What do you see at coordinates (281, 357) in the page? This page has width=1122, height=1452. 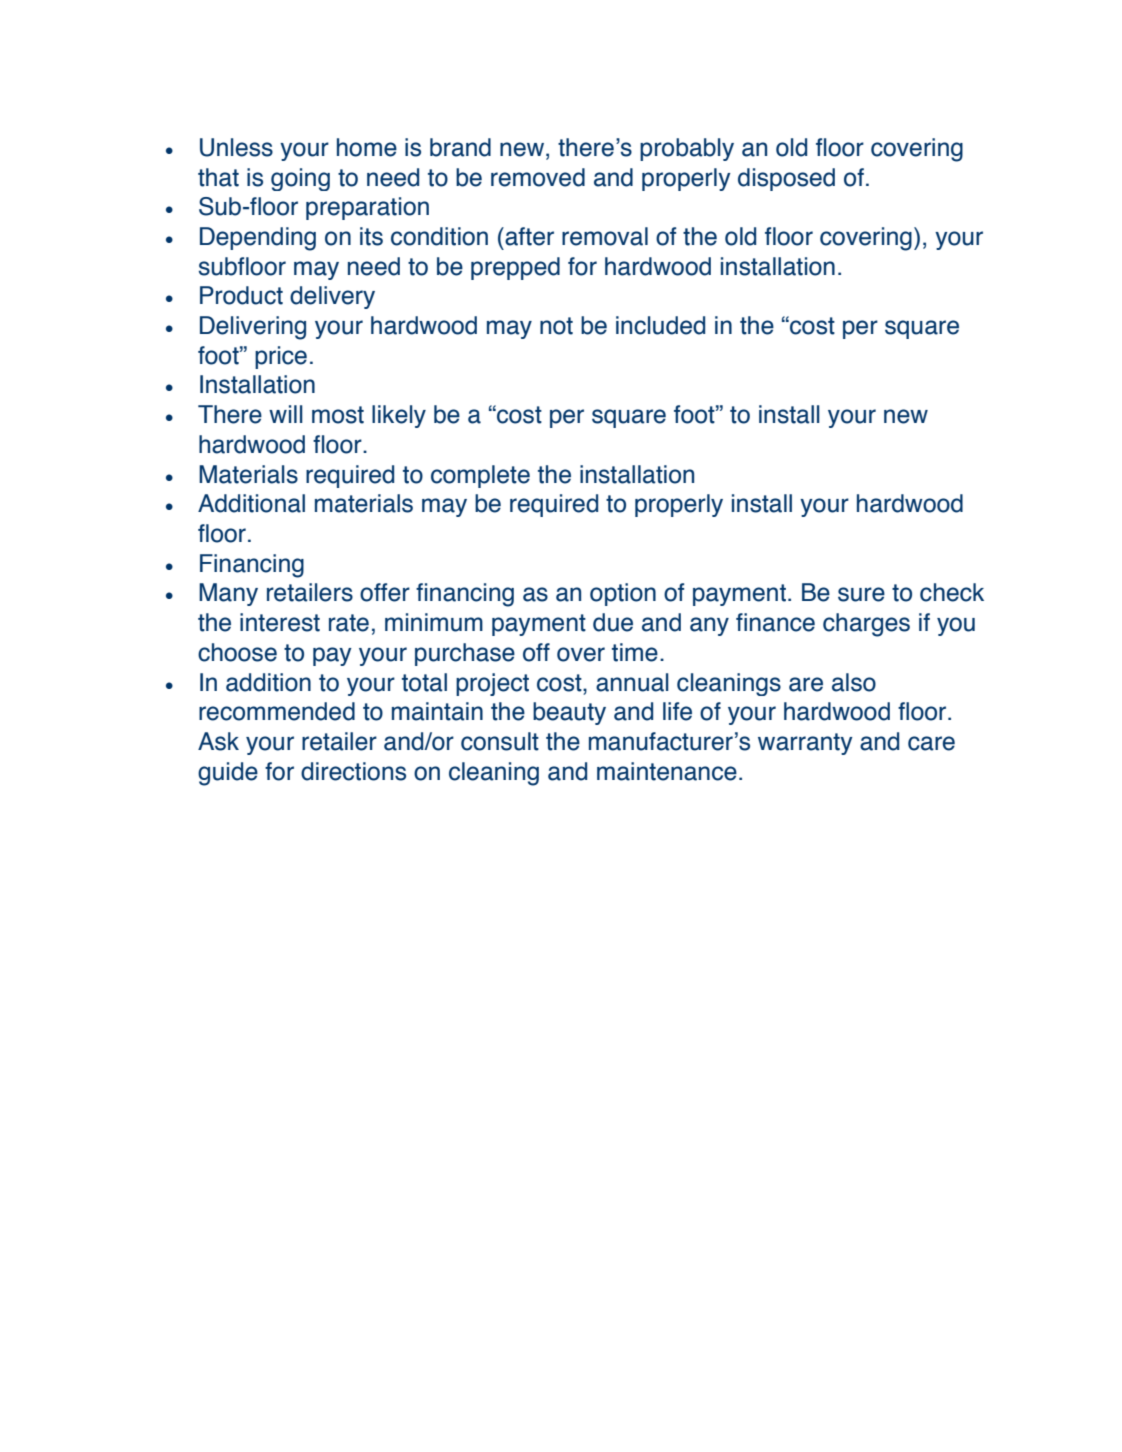 I see `price` at bounding box center [281, 357].
